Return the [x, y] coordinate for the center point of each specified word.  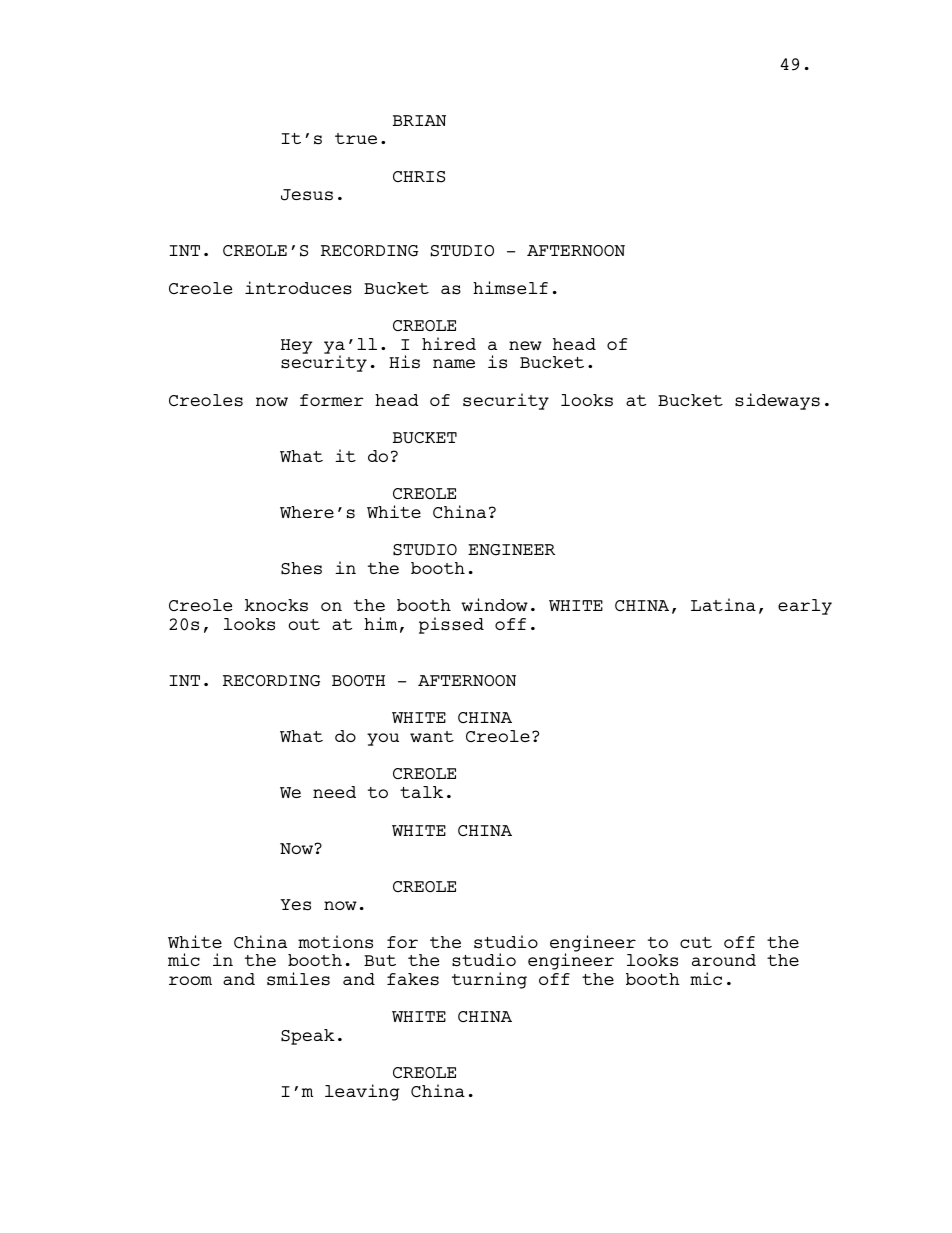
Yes [295, 905]
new [525, 345]
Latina [723, 604]
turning [489, 980]
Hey [297, 346]
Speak [308, 1037]
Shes [301, 568]
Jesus [307, 195]
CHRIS [419, 177]
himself [510, 288]
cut [696, 942]
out [304, 624]
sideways [777, 401]
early [805, 607]
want [432, 736]
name [454, 363]
